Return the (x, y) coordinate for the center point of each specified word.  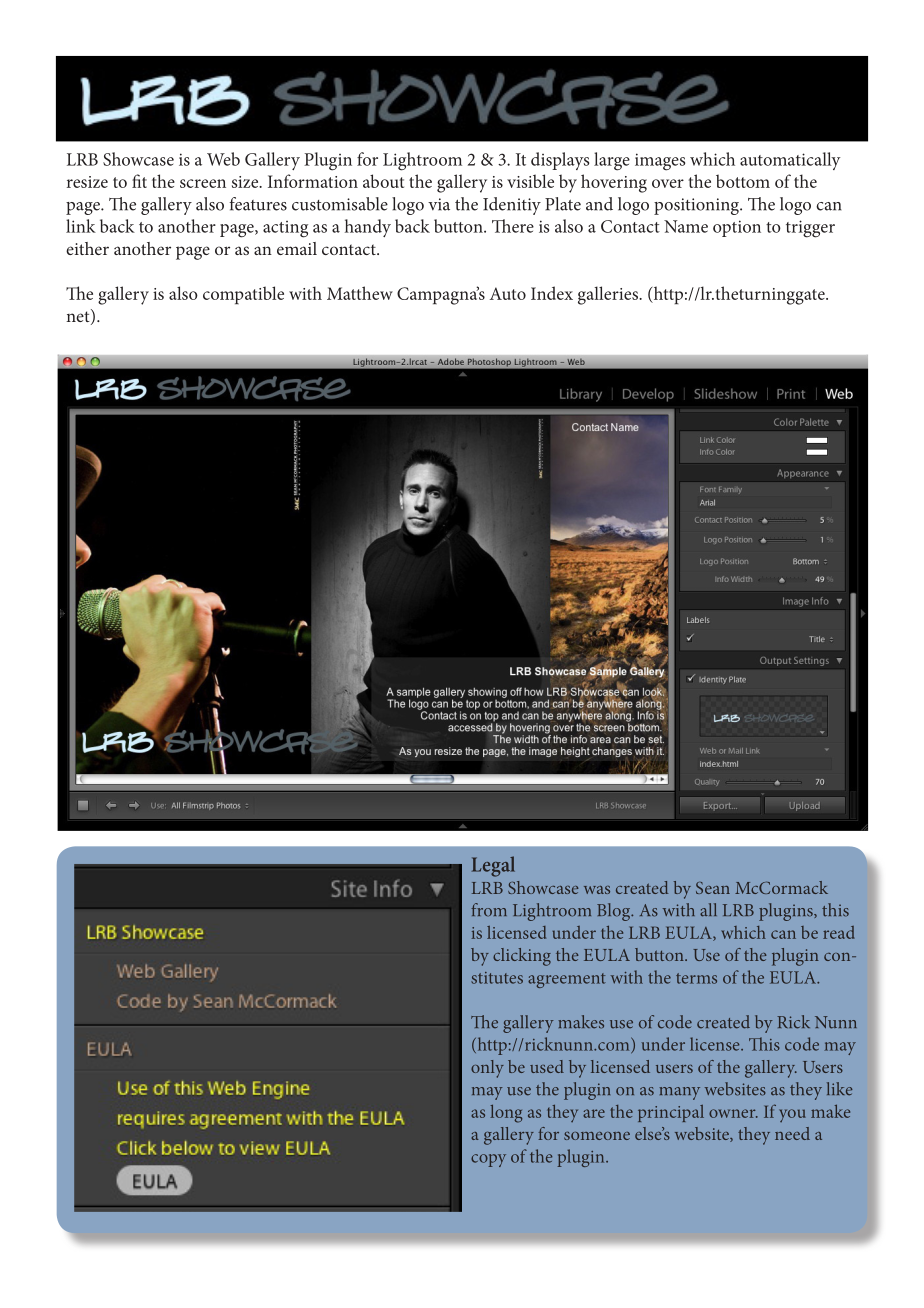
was (597, 890)
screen (203, 183)
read (839, 932)
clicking (522, 957)
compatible (243, 295)
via (439, 204)
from (489, 910)
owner (733, 1113)
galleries (609, 295)
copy (488, 1160)
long (506, 1114)
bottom (743, 181)
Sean (713, 888)
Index (552, 293)
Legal (493, 866)
